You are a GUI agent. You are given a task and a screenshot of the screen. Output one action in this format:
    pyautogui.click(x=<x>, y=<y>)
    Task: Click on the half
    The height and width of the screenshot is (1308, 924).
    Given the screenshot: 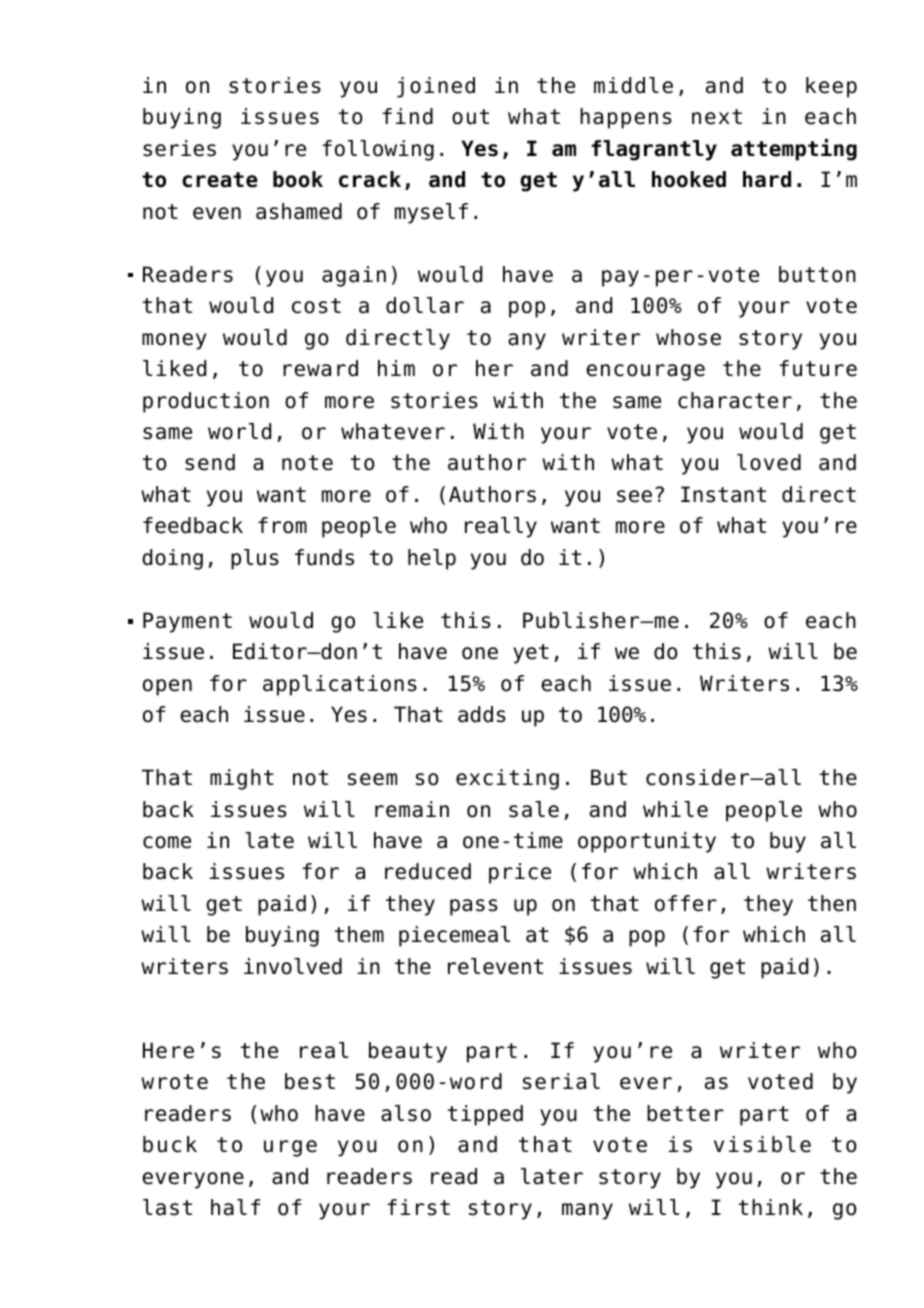 What is the action you would take?
    pyautogui.click(x=235, y=1207)
